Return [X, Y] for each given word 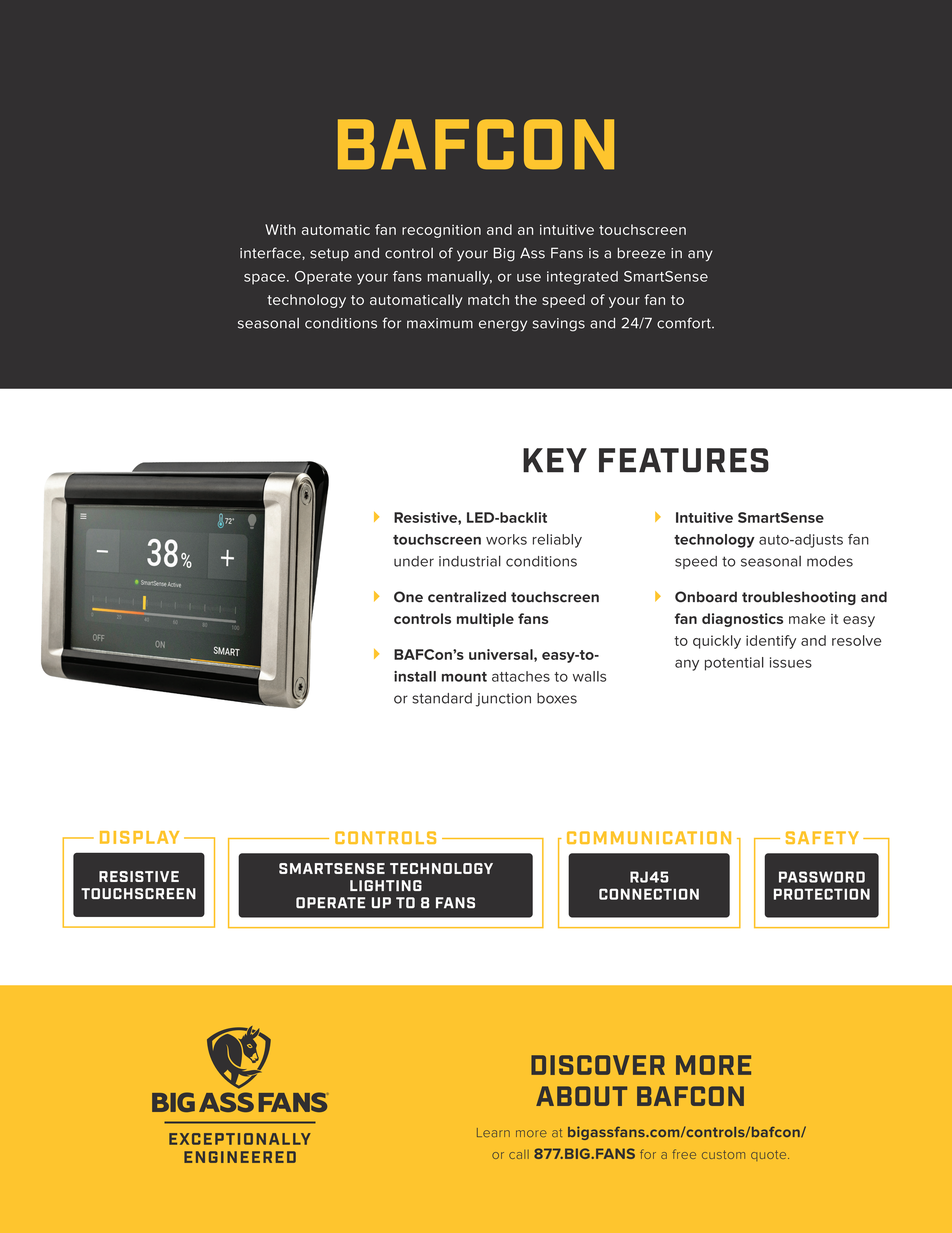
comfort [685, 323]
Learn [493, 1132]
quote [770, 1155]
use [529, 277]
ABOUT [581, 1096]
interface [271, 253]
